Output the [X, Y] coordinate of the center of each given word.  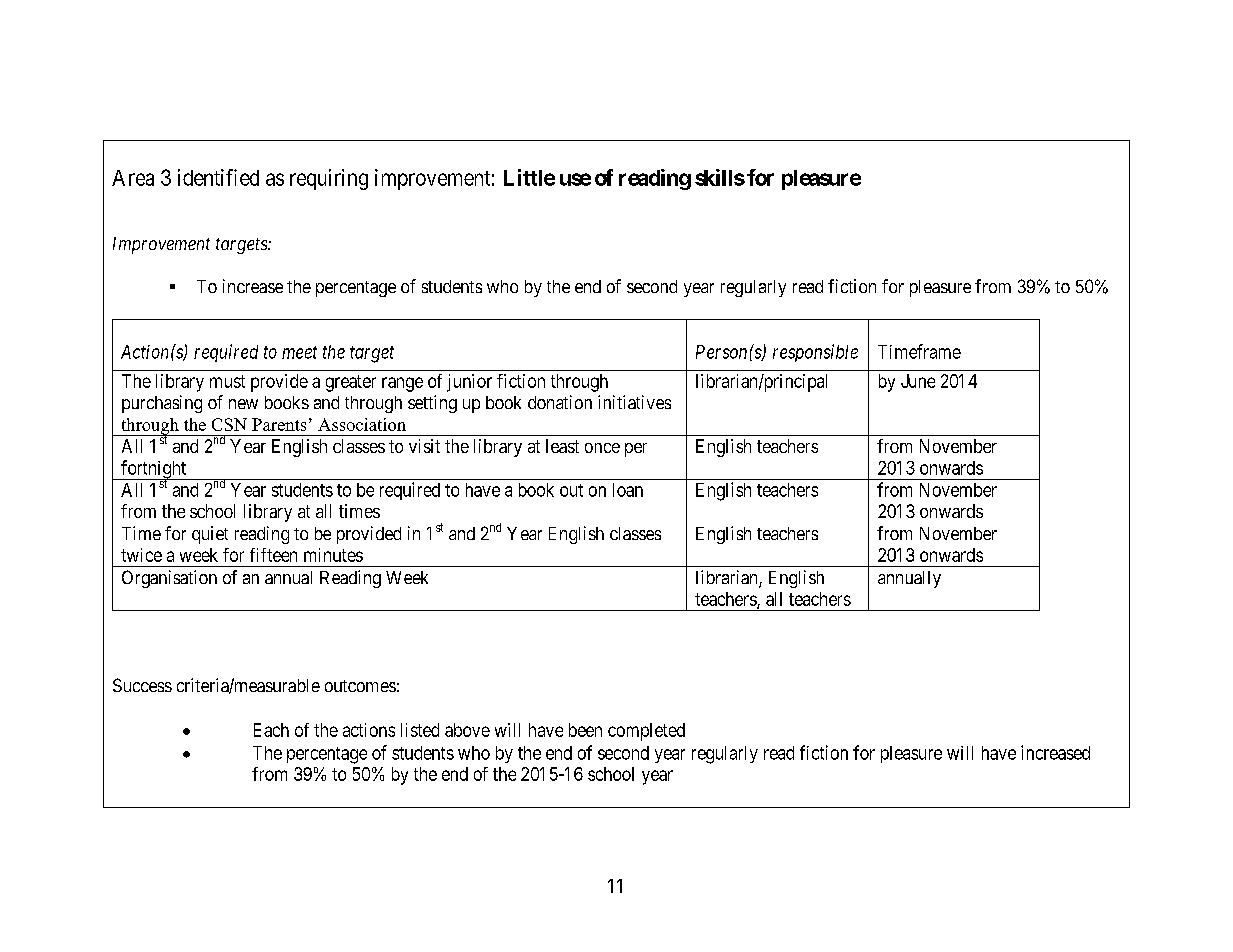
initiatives [634, 402]
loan [628, 490]
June [918, 381]
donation [560, 402]
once [602, 448]
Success [142, 685]
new [243, 404]
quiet [210, 535]
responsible [815, 353]
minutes [333, 555]
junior [469, 383]
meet [299, 352]
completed [646, 732]
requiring [329, 179]
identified [218, 177]
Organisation [169, 579]
